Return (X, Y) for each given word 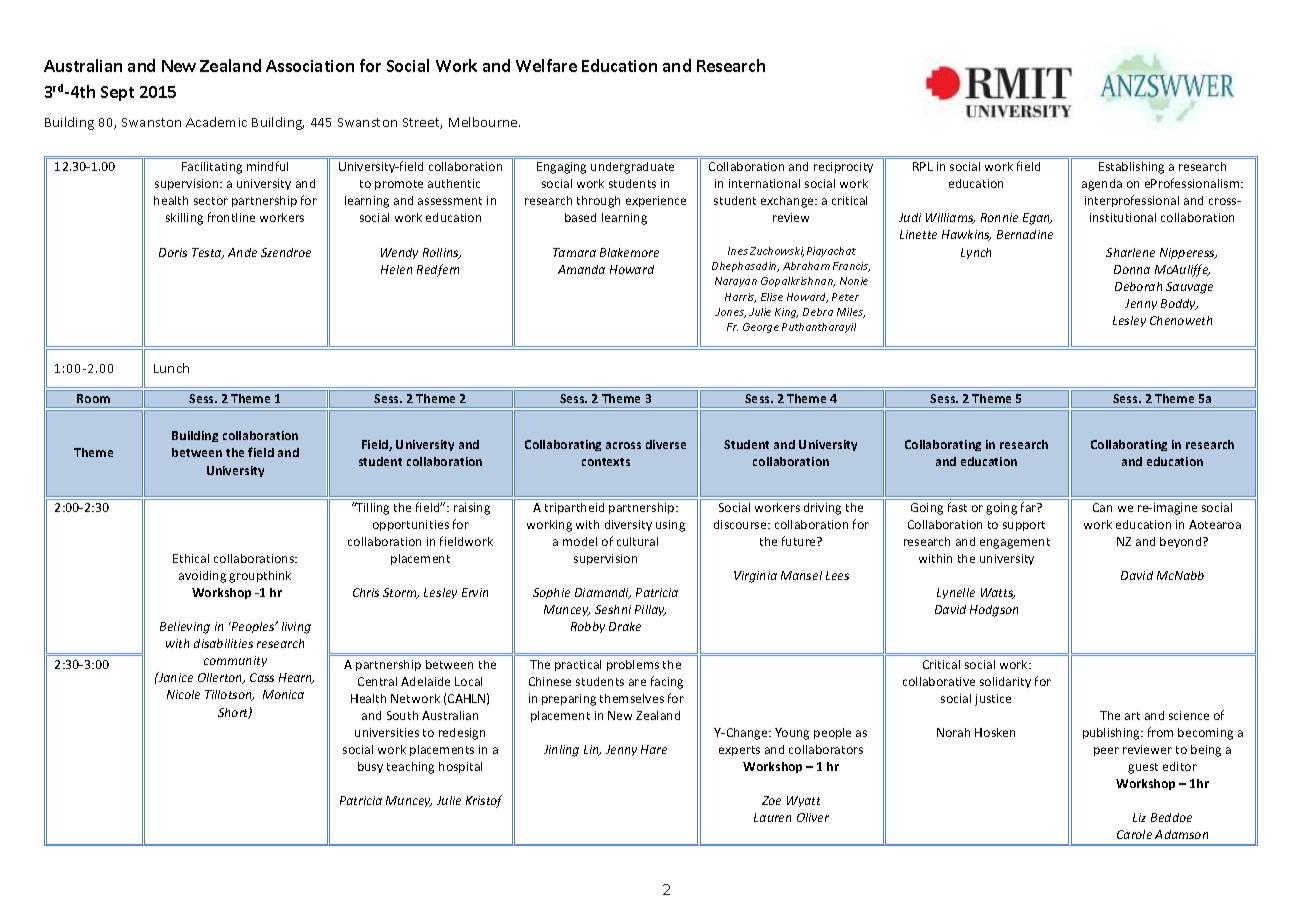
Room (93, 398)
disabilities (223, 643)
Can (1102, 507)
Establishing (1131, 168)
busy (370, 767)
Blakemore (629, 252)
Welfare (546, 65)
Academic (216, 122)
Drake (625, 626)
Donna (1132, 269)
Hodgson (994, 611)
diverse (666, 444)
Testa (208, 253)
